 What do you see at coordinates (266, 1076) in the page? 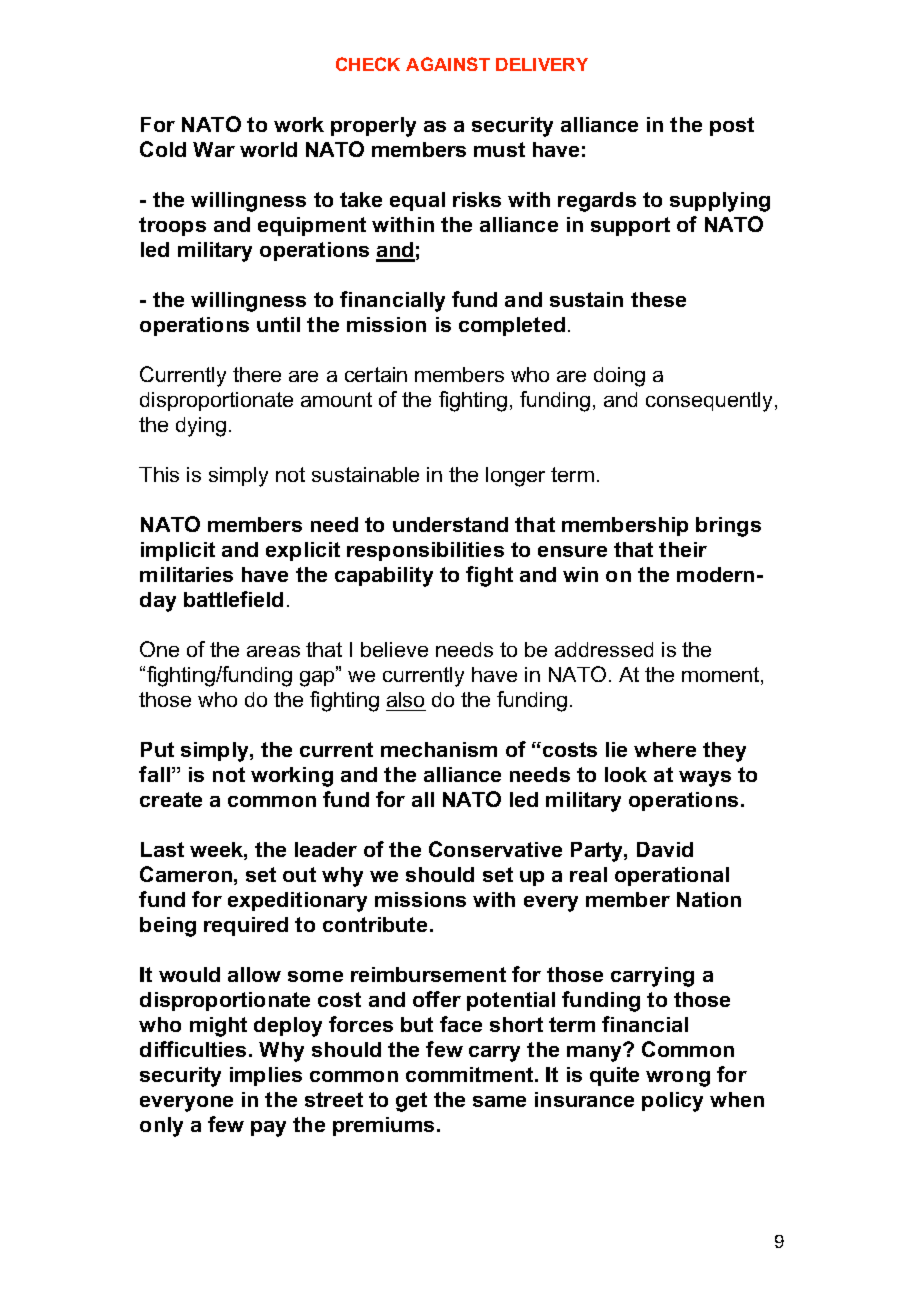
I see `implies` at bounding box center [266, 1076].
